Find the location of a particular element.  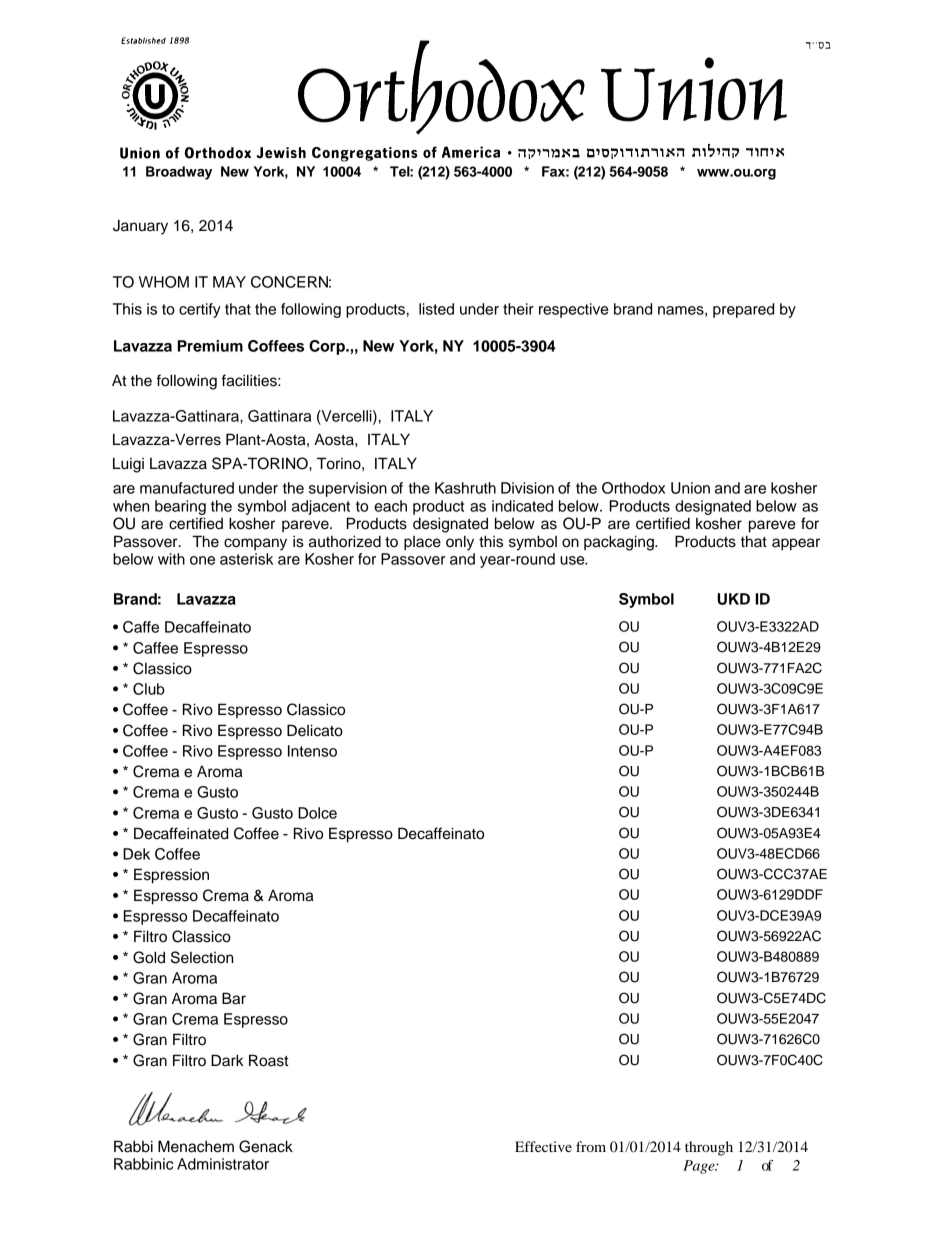

prepared is located at coordinates (743, 310).
